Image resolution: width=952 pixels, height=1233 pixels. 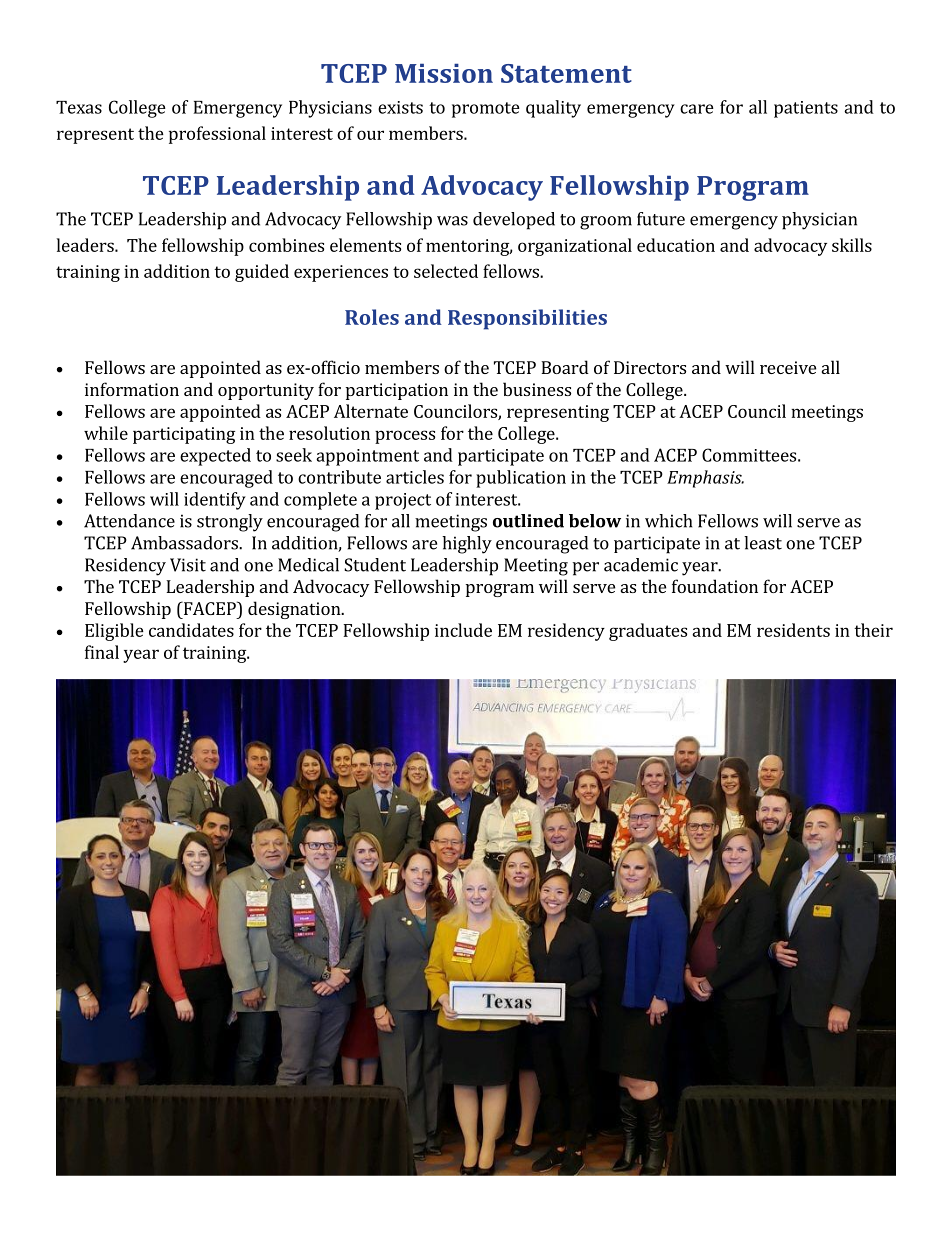 I want to click on Texas, so click(x=79, y=107).
